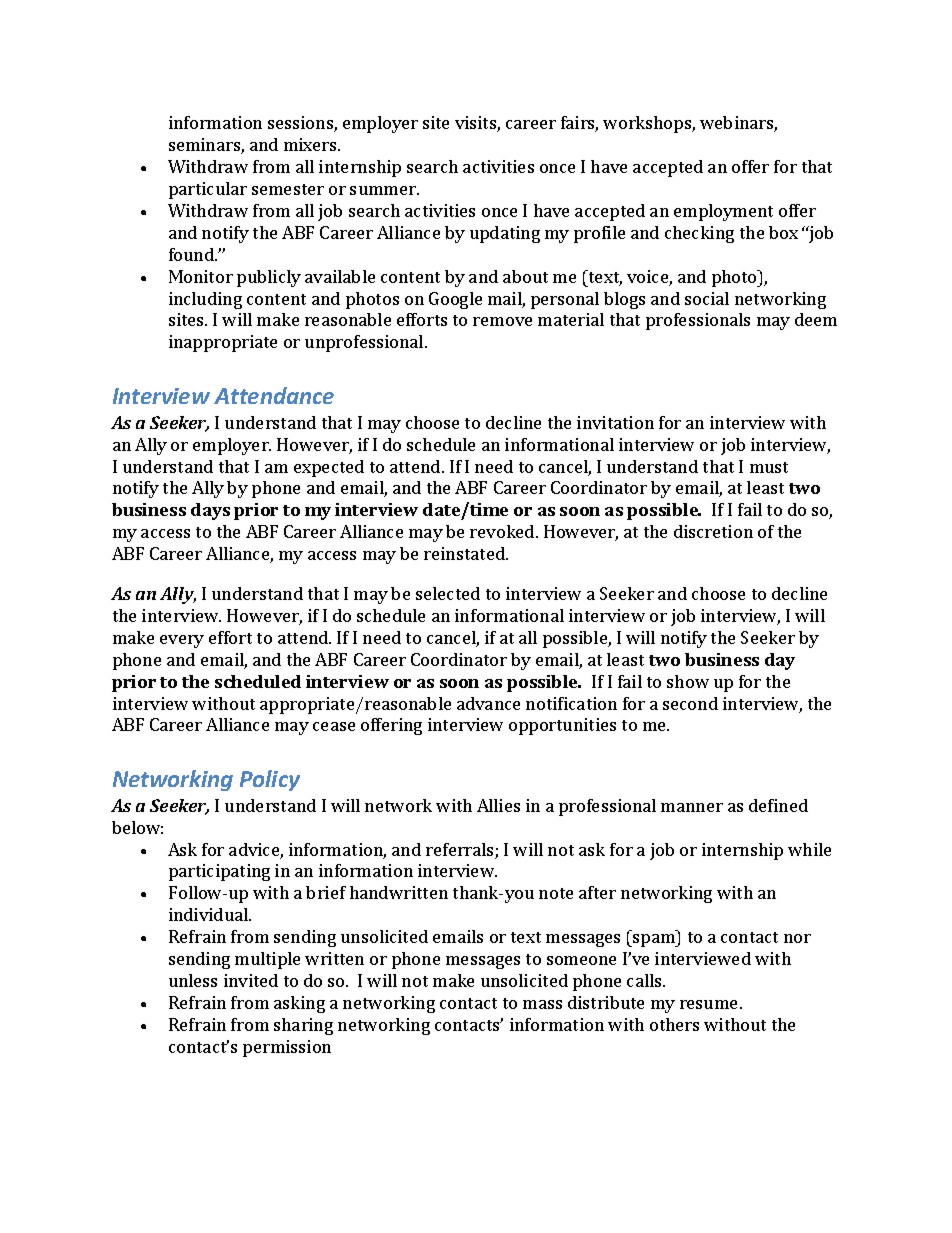  I want to click on semester, so click(288, 189).
